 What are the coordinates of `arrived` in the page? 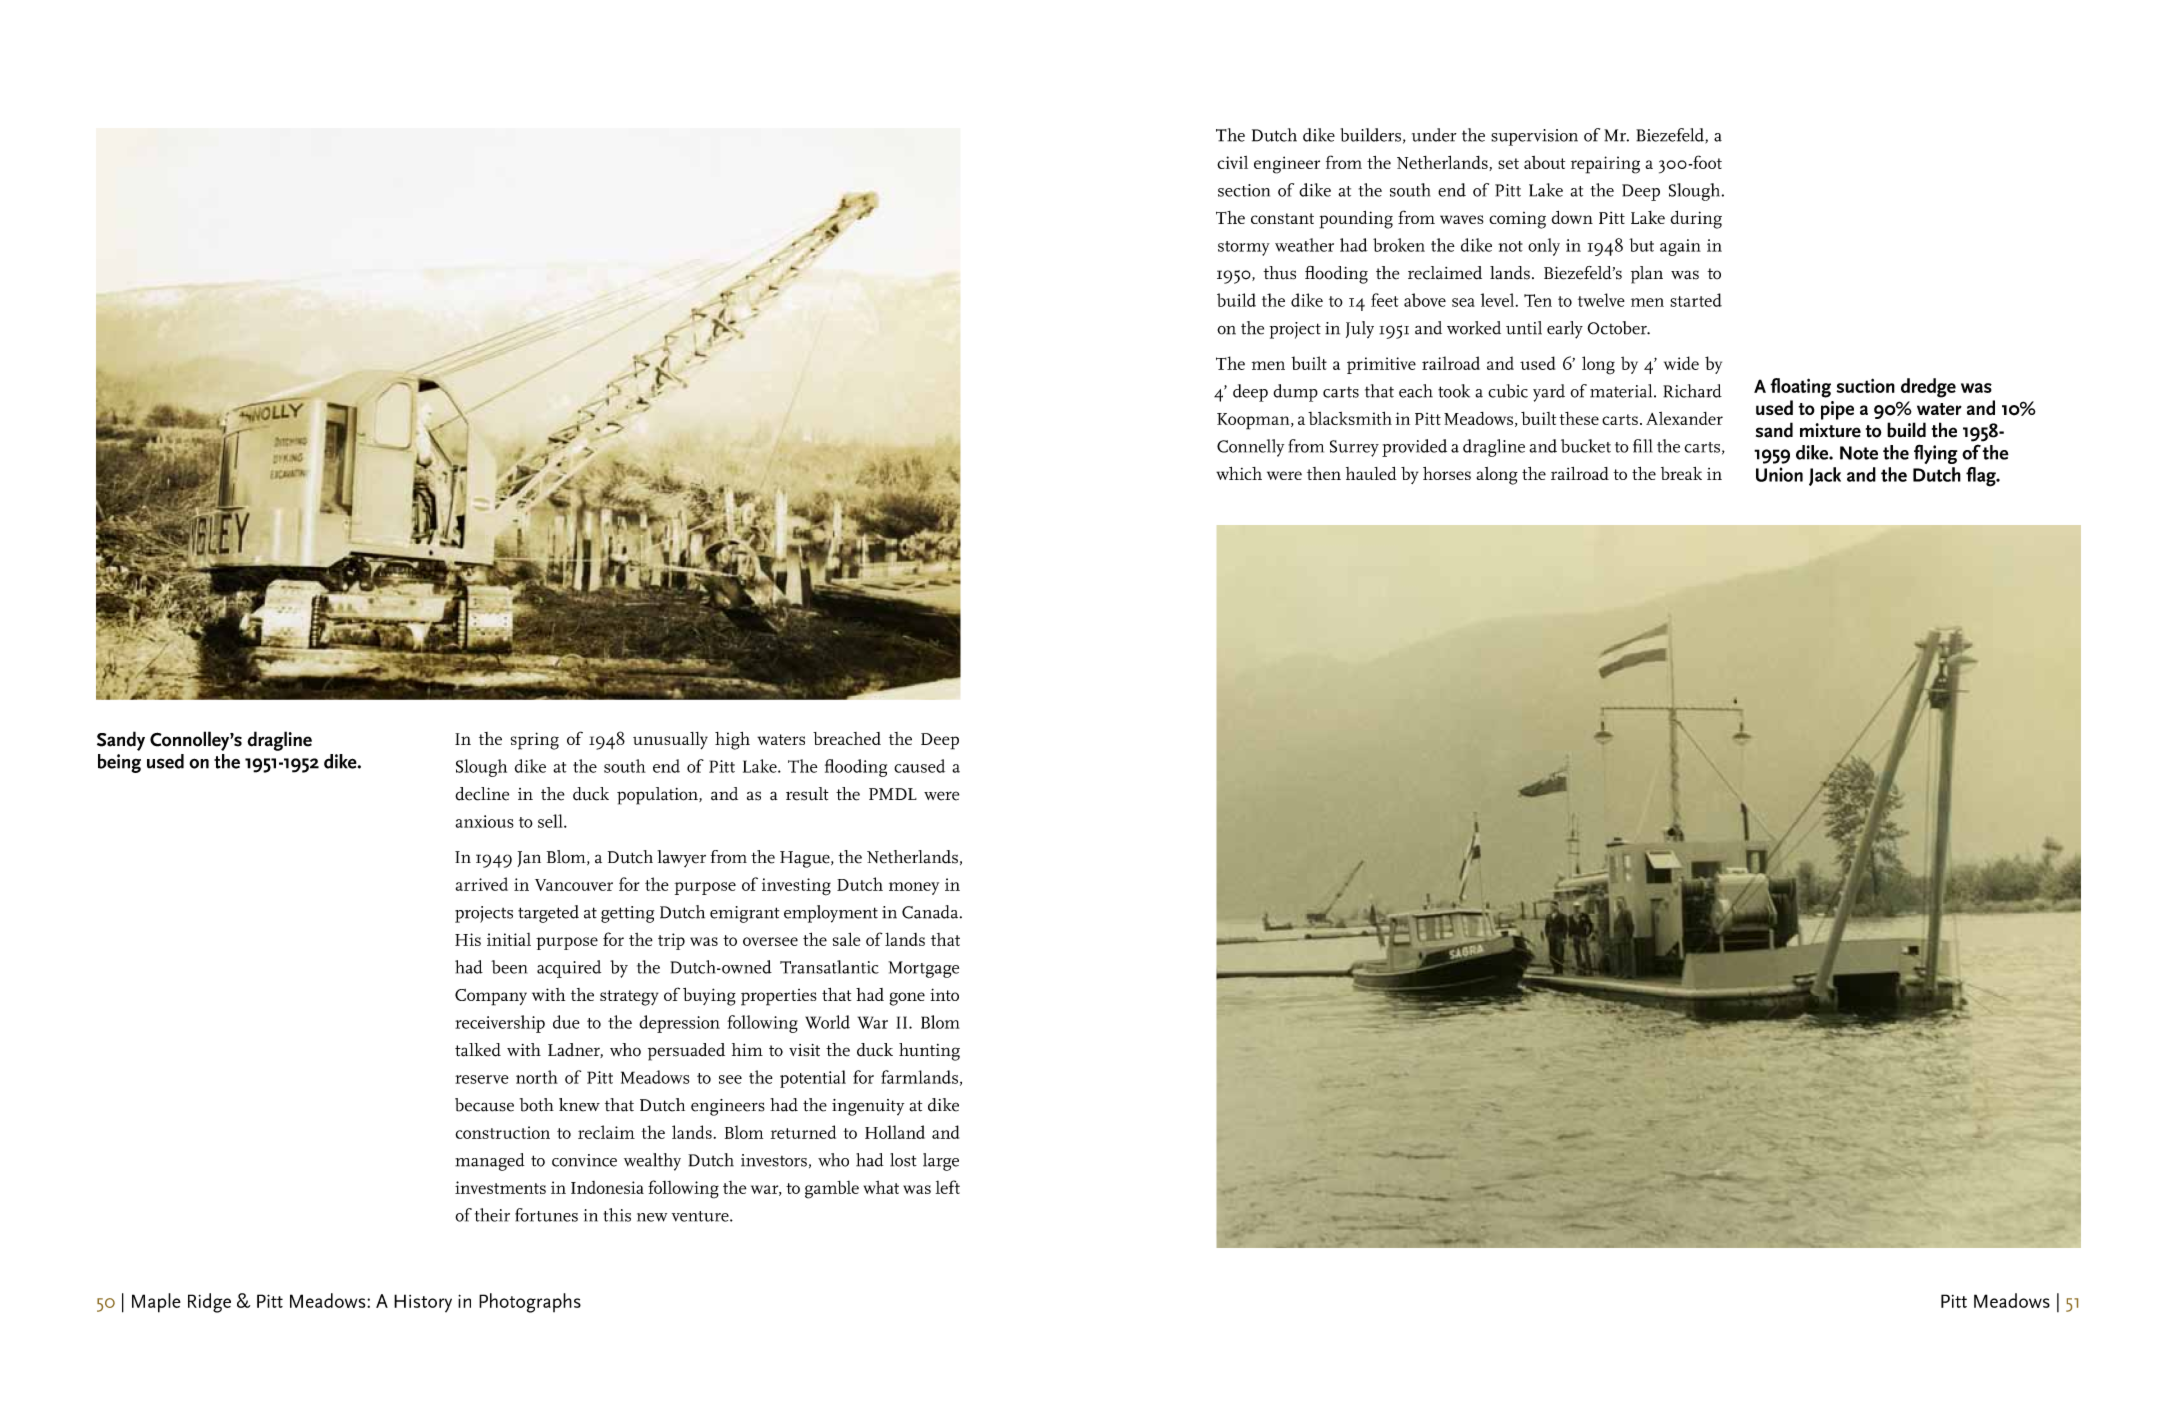 It's located at (482, 884).
